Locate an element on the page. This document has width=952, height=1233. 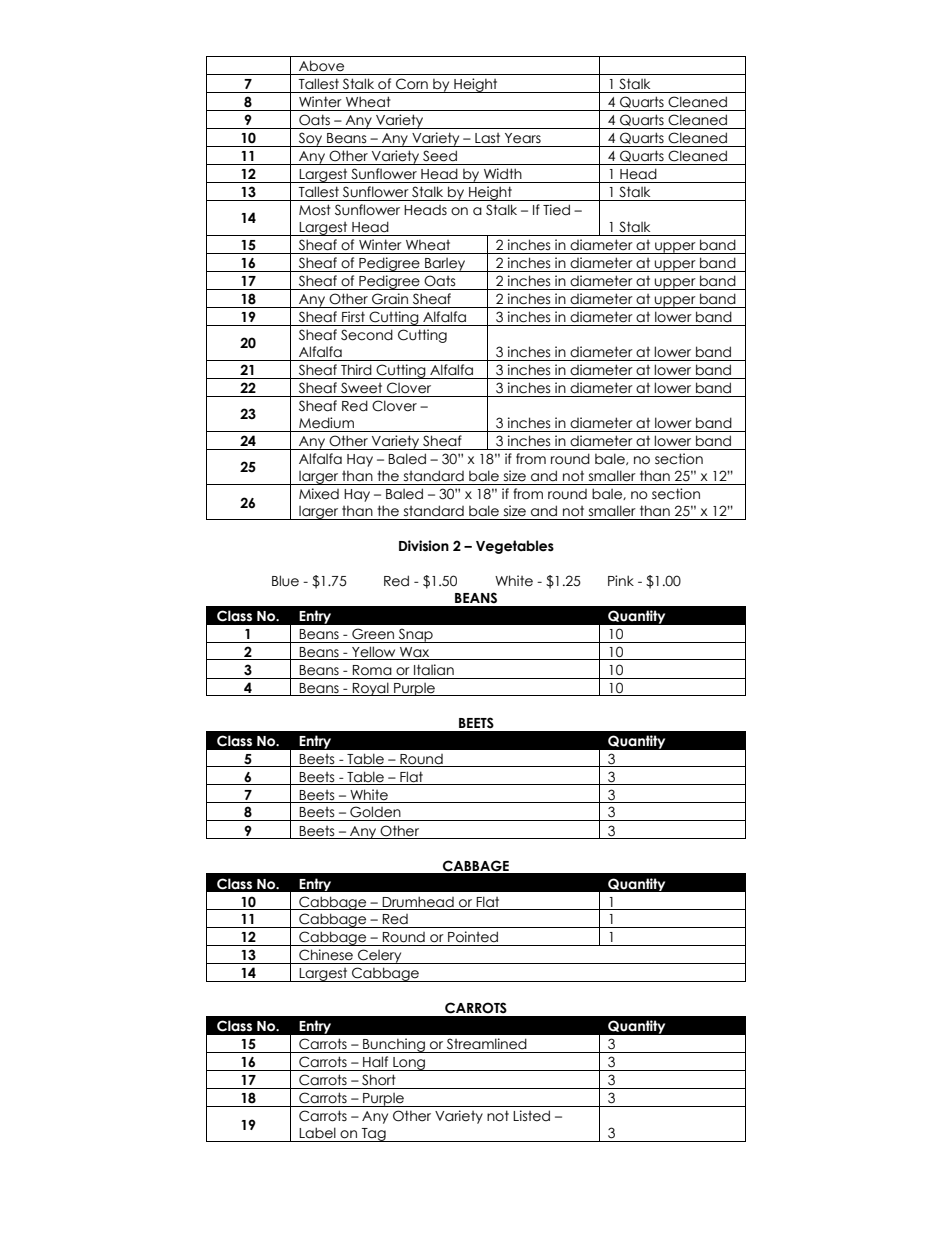
Italian is located at coordinates (434, 670).
